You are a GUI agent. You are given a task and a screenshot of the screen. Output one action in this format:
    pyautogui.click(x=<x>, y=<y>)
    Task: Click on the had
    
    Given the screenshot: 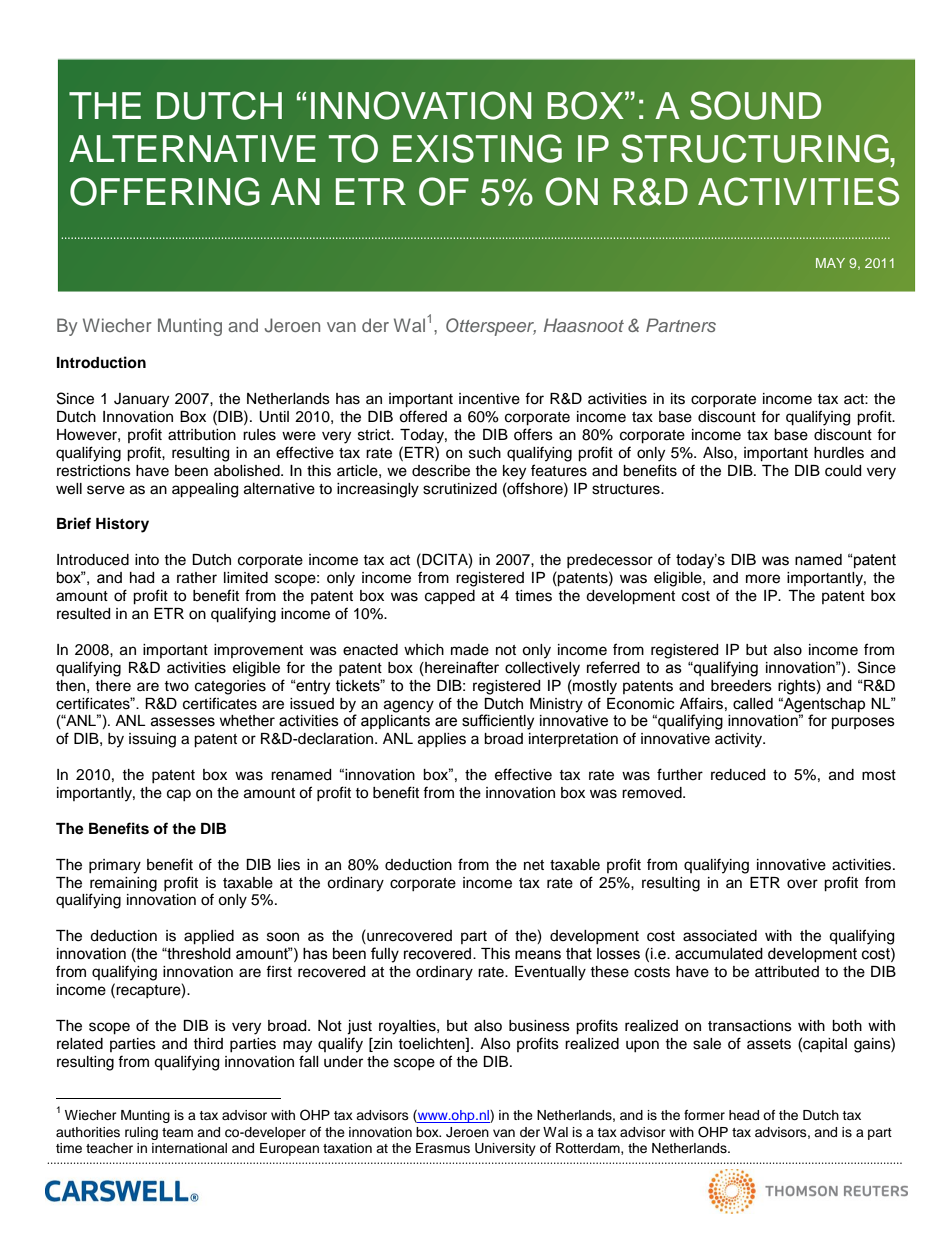 What is the action you would take?
    pyautogui.click(x=142, y=578)
